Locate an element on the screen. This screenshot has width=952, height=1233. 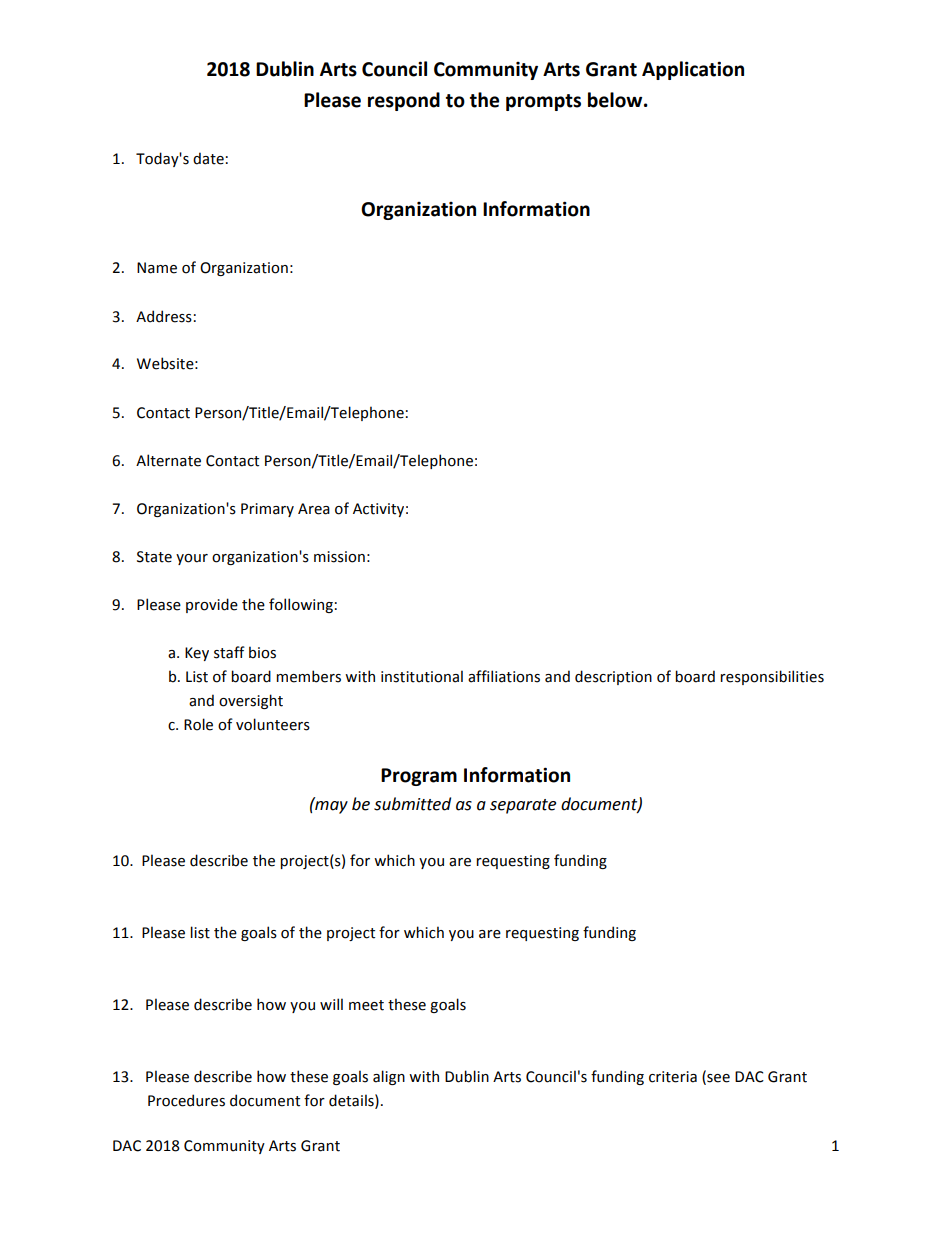
affiliations is located at coordinates (504, 676).
